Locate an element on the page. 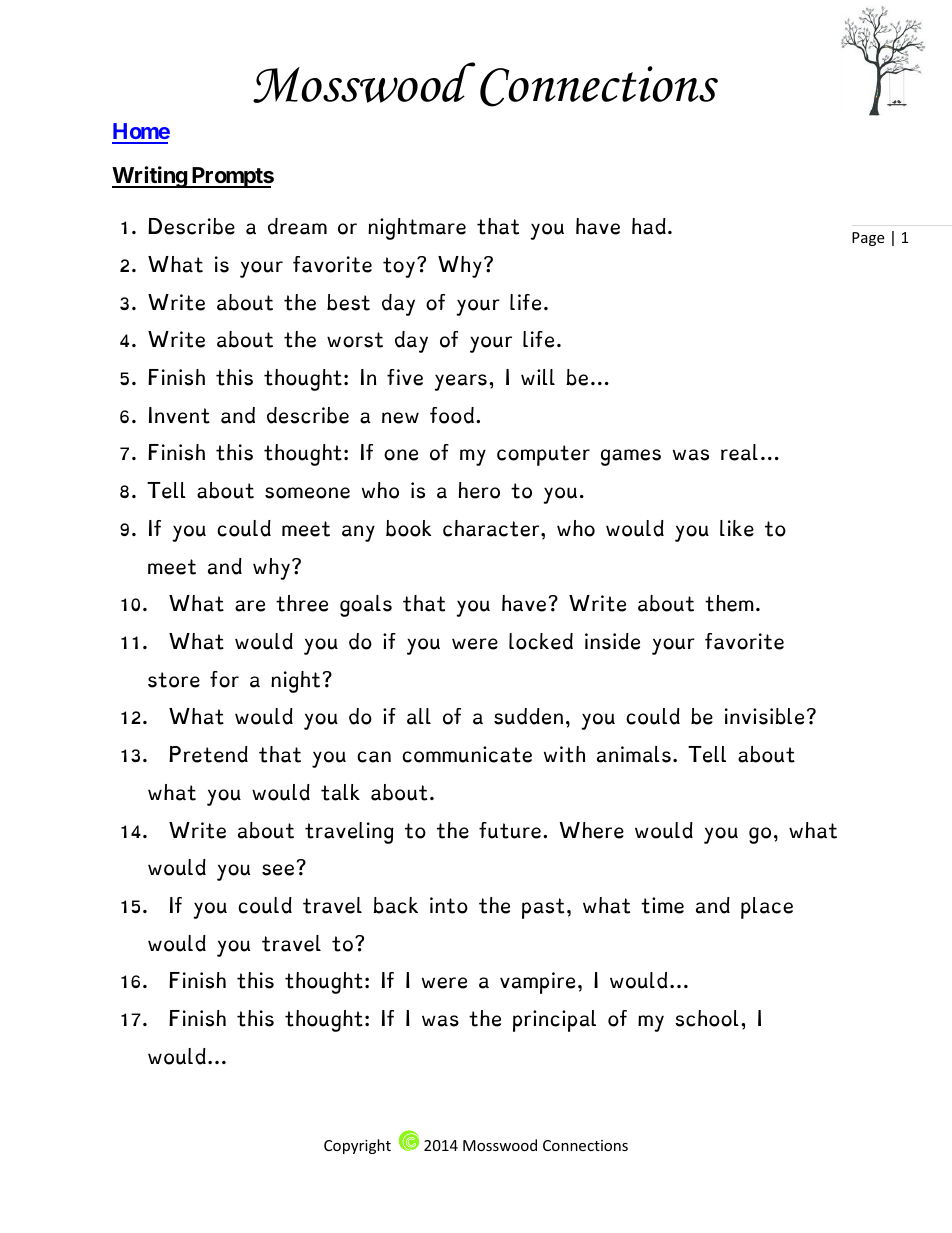 Image resolution: width=952 pixels, height=1233 pixels. dream is located at coordinates (297, 226).
